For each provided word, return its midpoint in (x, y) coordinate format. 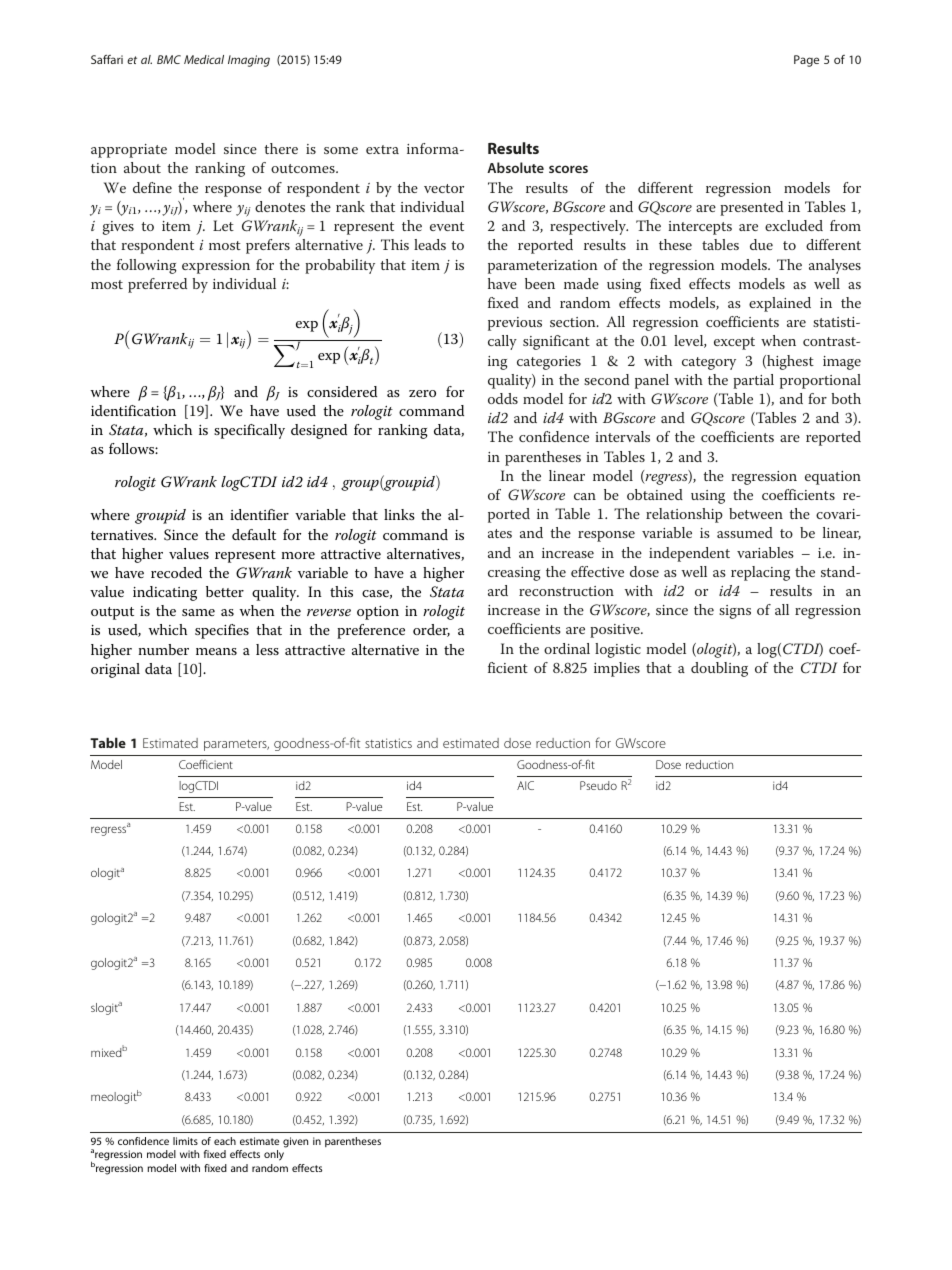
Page (806, 61)
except (734, 343)
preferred (157, 285)
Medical (204, 59)
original (115, 670)
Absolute (515, 167)
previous (515, 324)
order (431, 630)
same (198, 612)
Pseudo (598, 785)
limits (185, 1141)
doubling (719, 669)
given (295, 1142)
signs (735, 612)
